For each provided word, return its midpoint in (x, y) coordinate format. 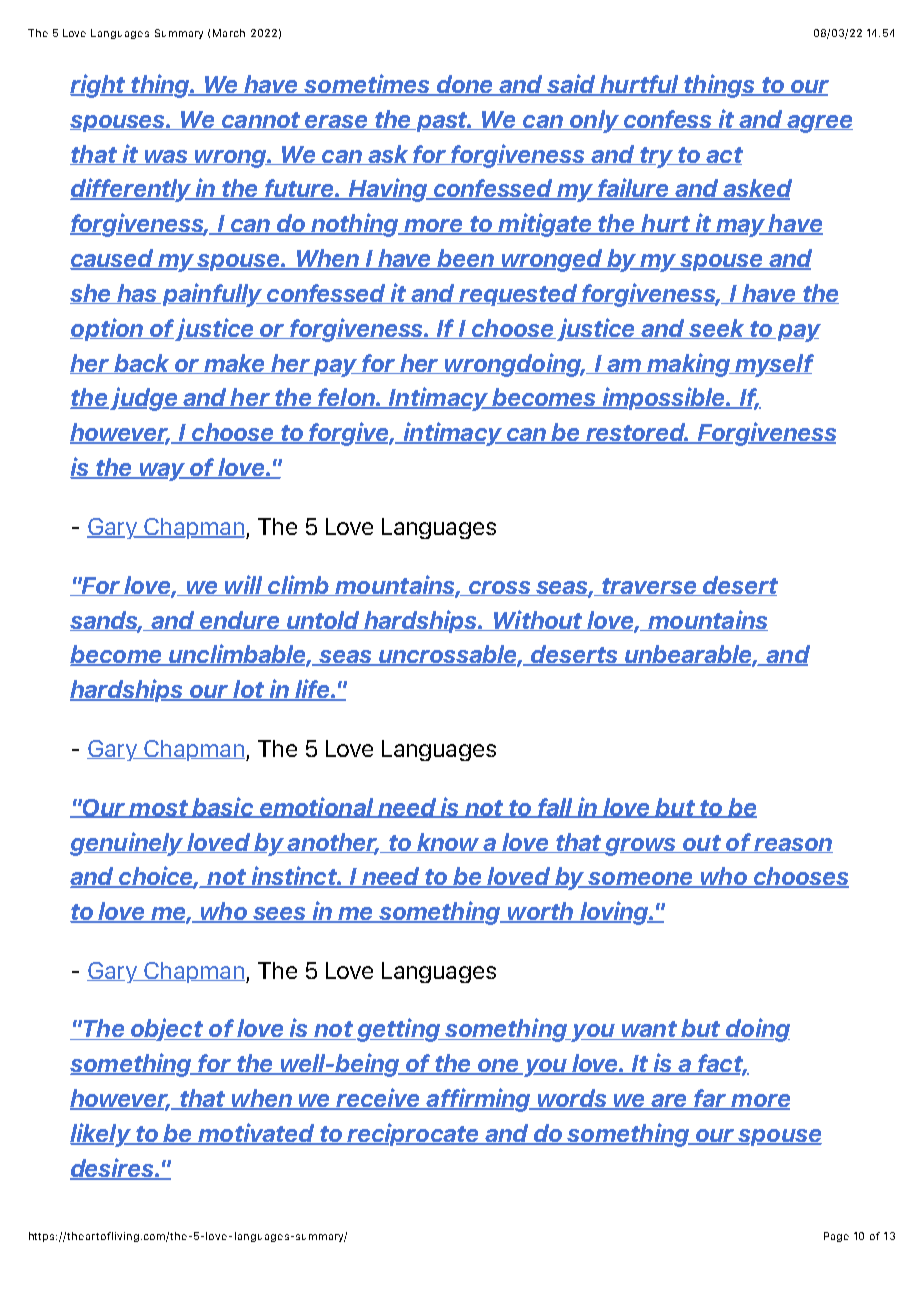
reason (792, 845)
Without (539, 620)
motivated (256, 1133)
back (142, 364)
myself (774, 365)
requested (519, 295)
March (229, 33)
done (464, 85)
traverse (650, 587)
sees (280, 915)
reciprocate (413, 1134)
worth (541, 912)
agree (819, 124)
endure (240, 621)
